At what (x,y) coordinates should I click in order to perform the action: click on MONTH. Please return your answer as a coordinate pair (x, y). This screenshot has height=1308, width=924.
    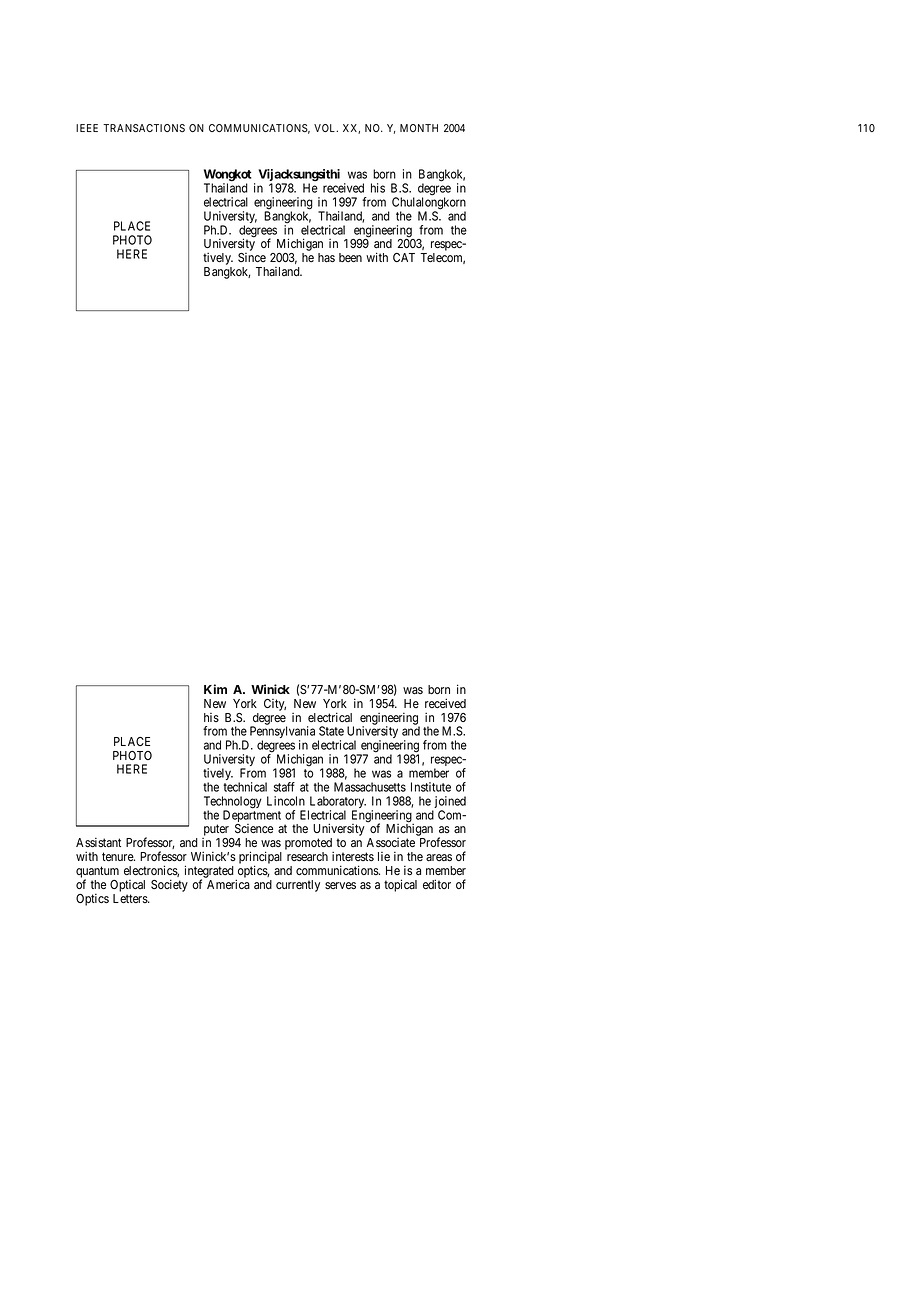
    Looking at the image, I should click on (419, 128).
